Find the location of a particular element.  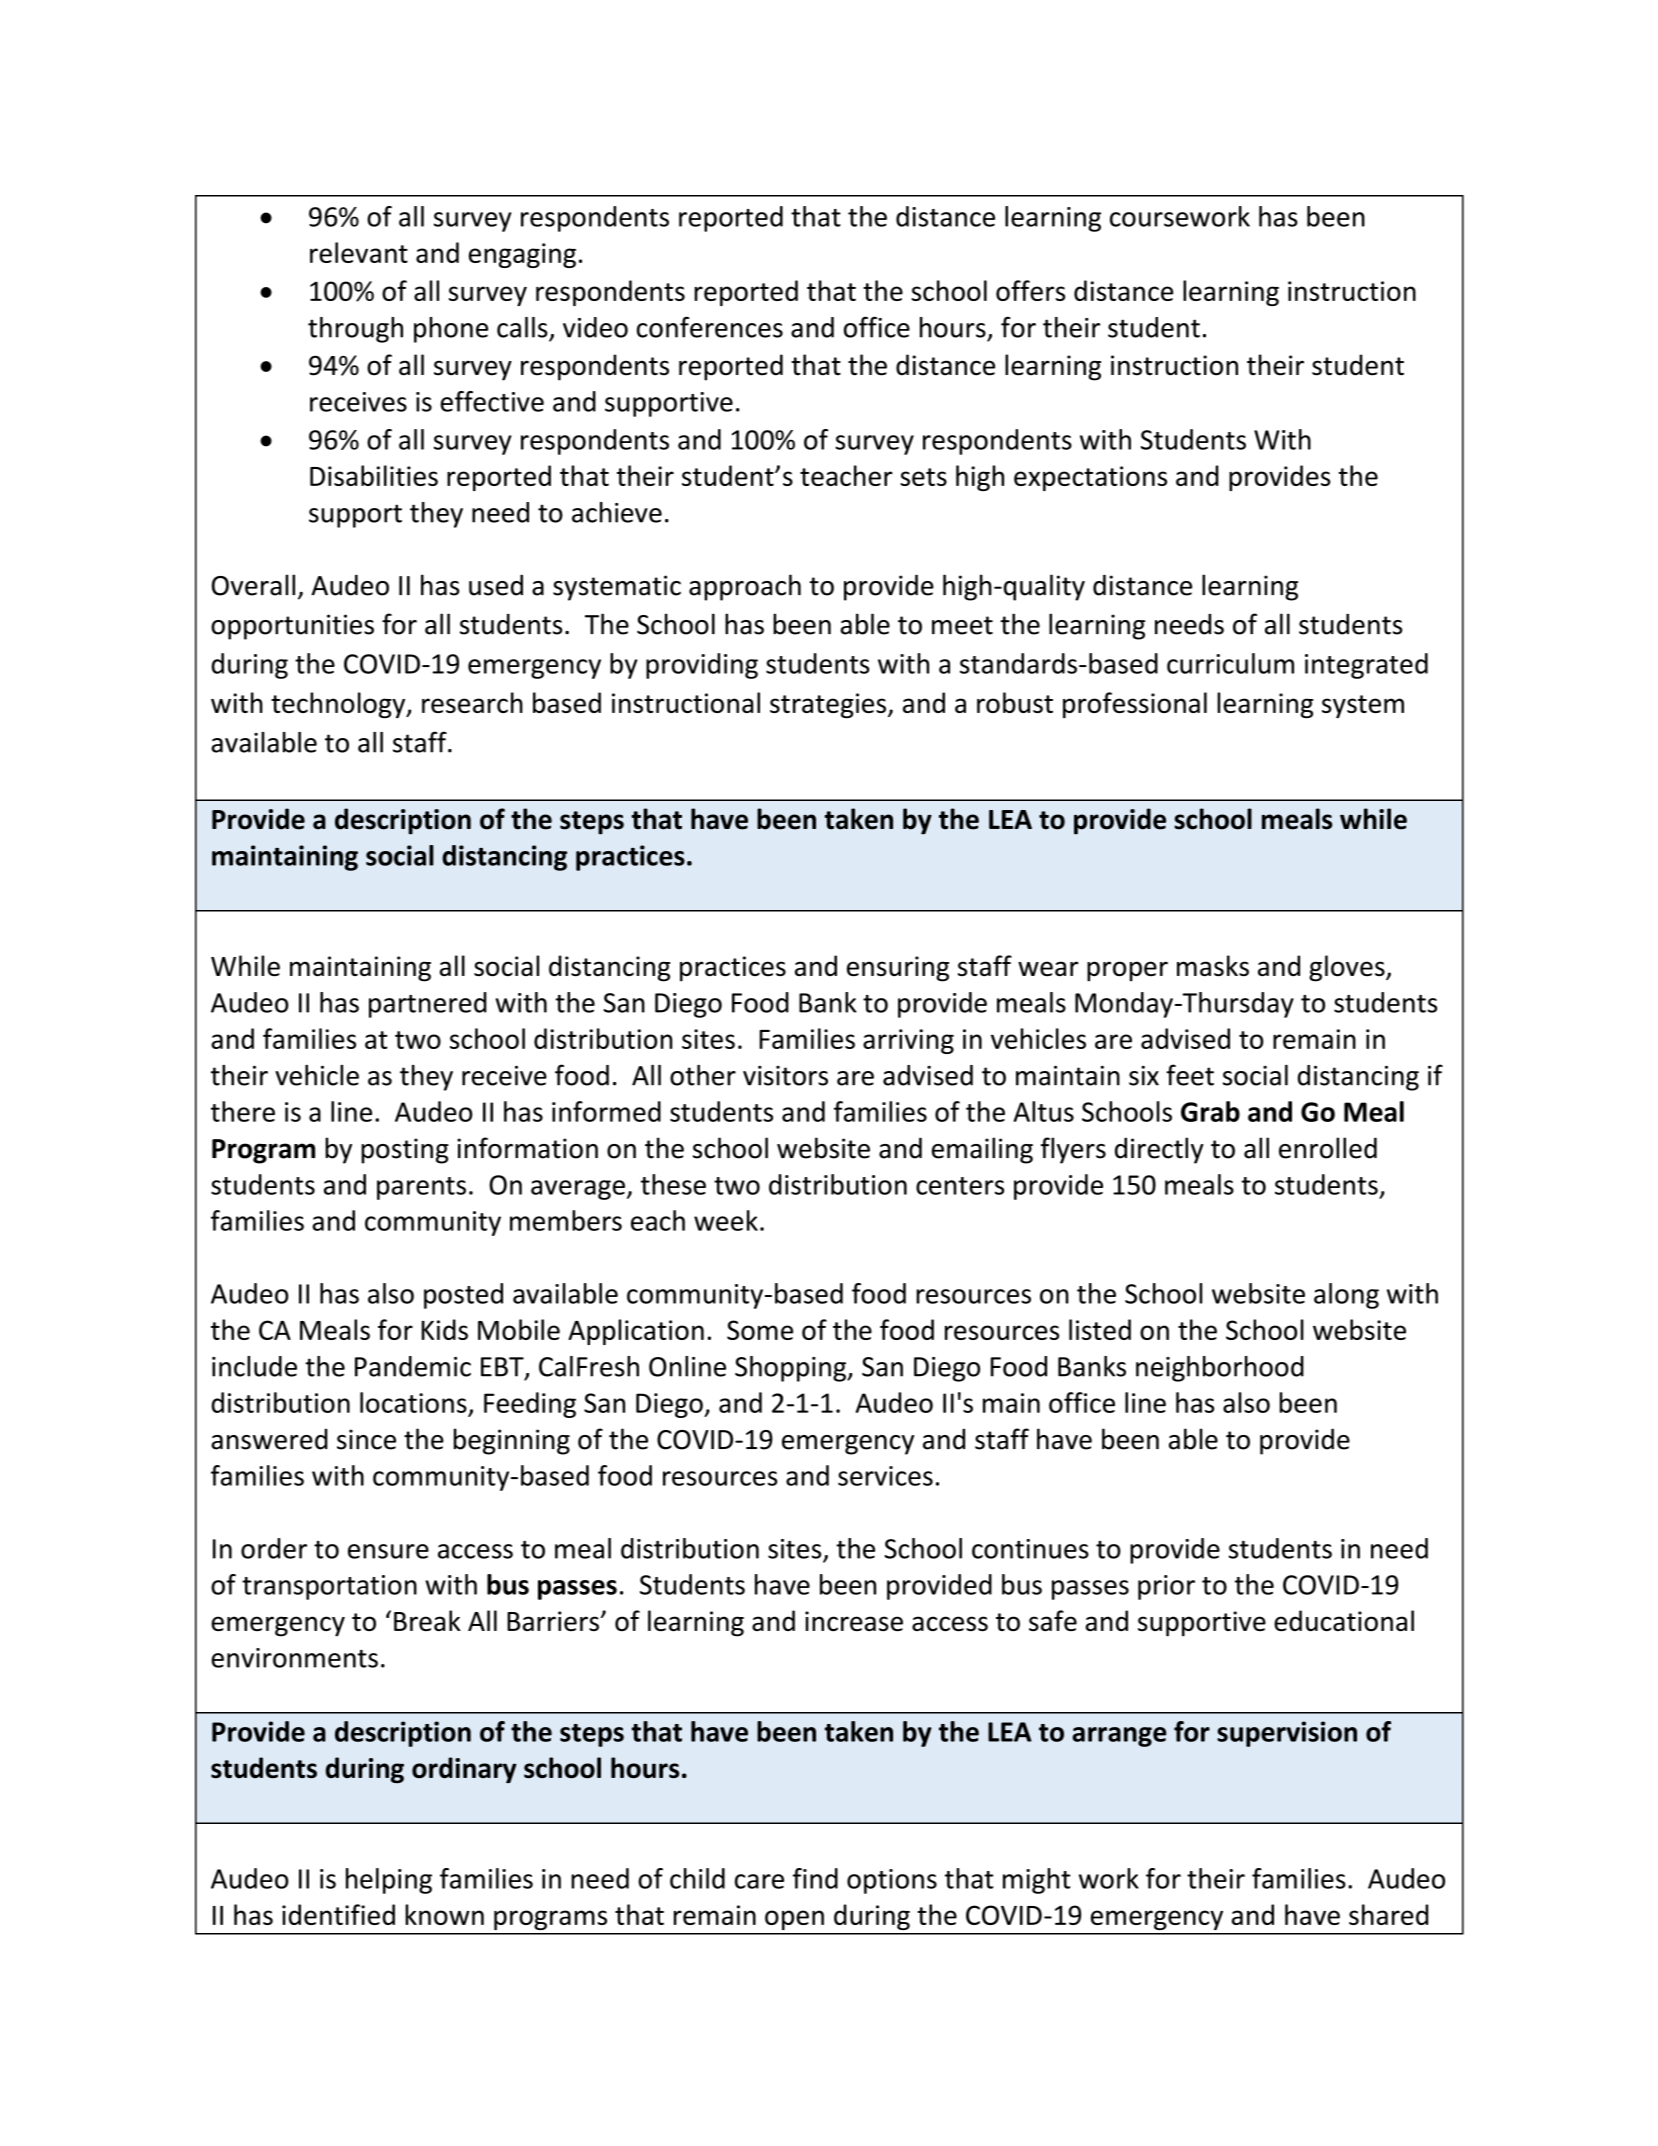

services is located at coordinates (885, 1476).
